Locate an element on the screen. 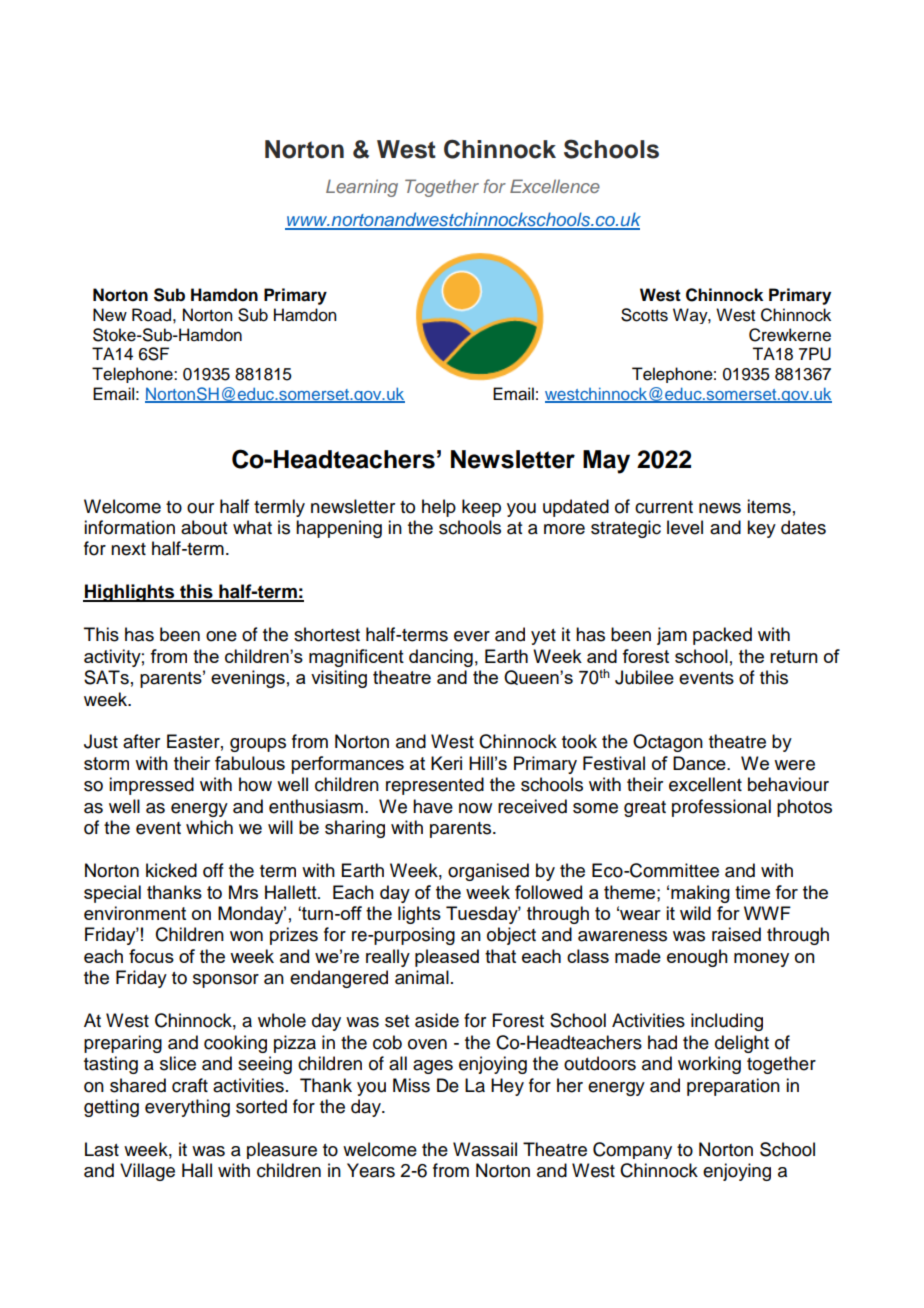 The width and height of the screenshot is (924, 1308). Excellence is located at coordinates (555, 186).
